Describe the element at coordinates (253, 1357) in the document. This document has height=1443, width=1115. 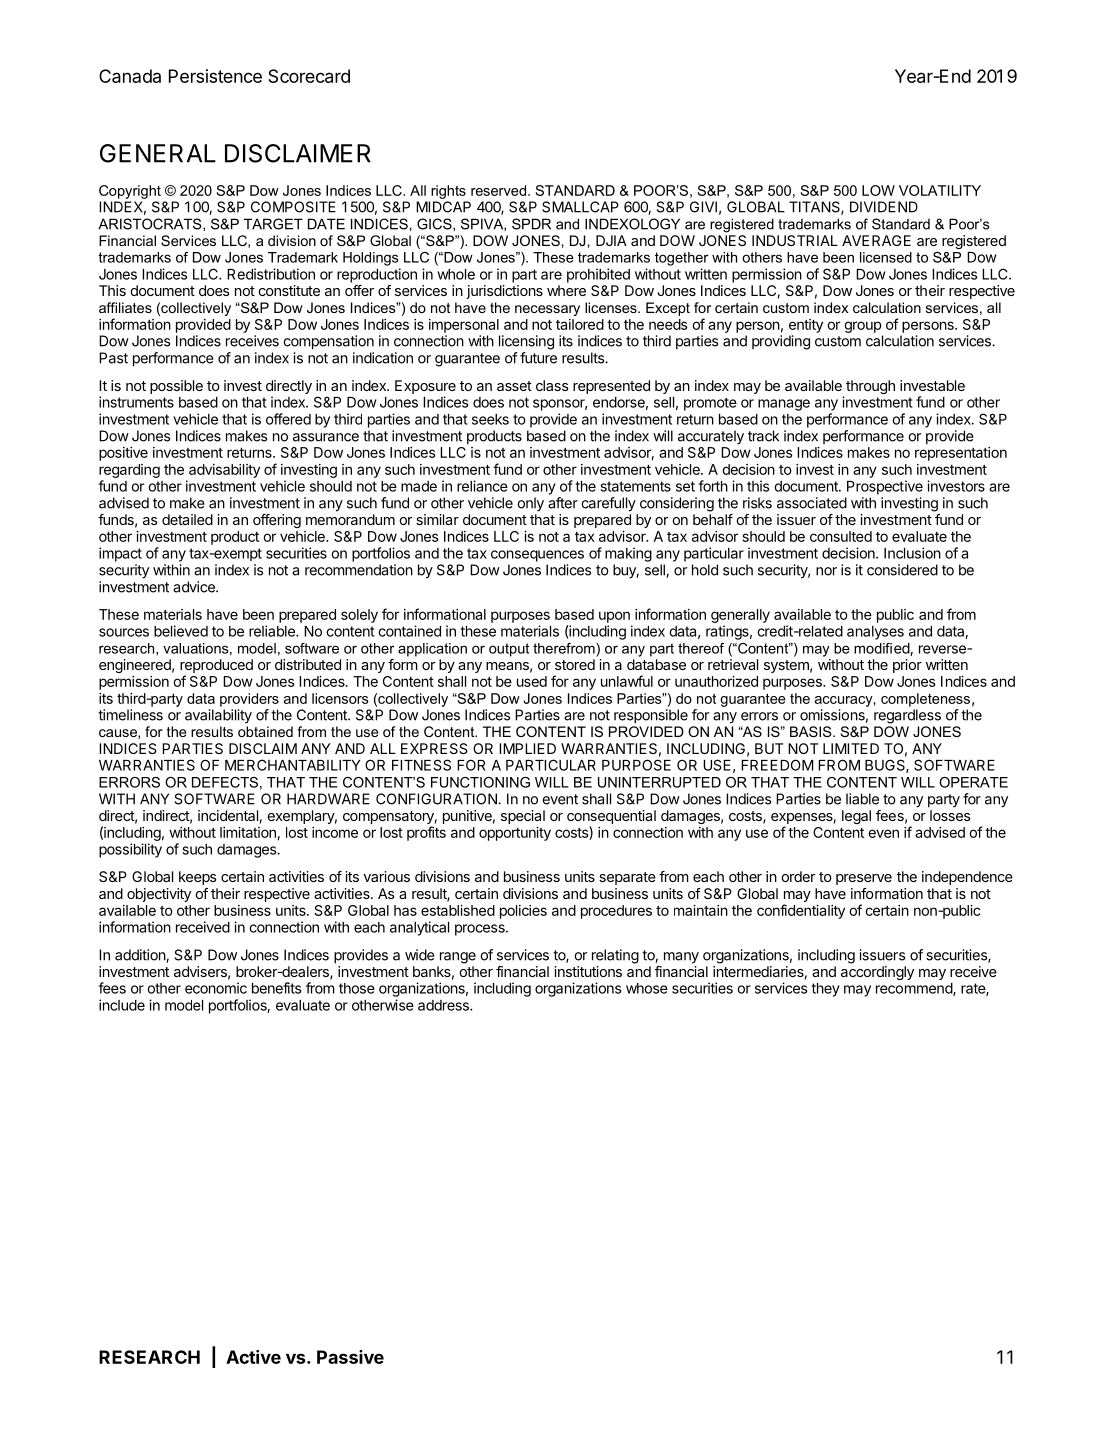
I see `Active` at that location.
